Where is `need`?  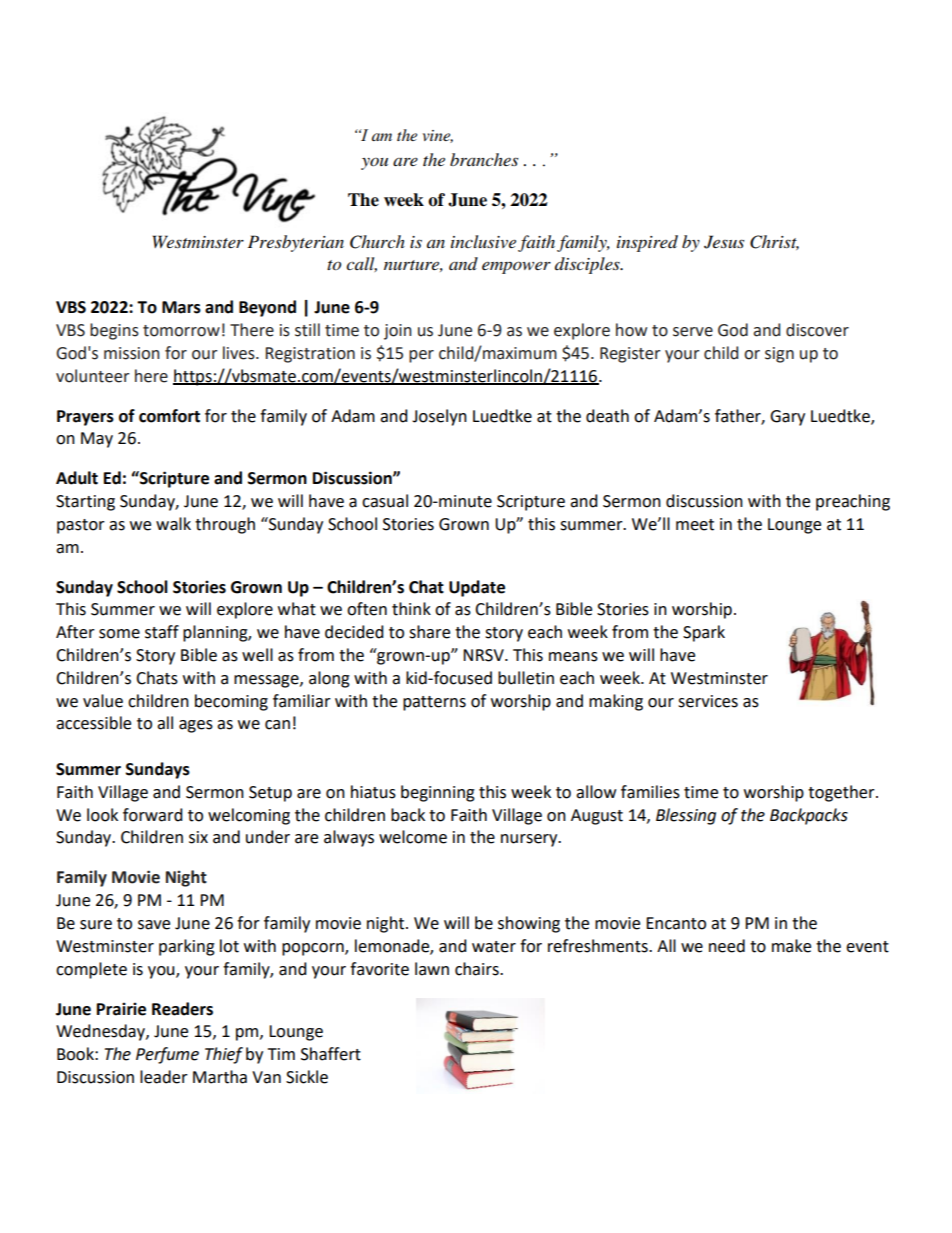
need is located at coordinates (727, 946).
